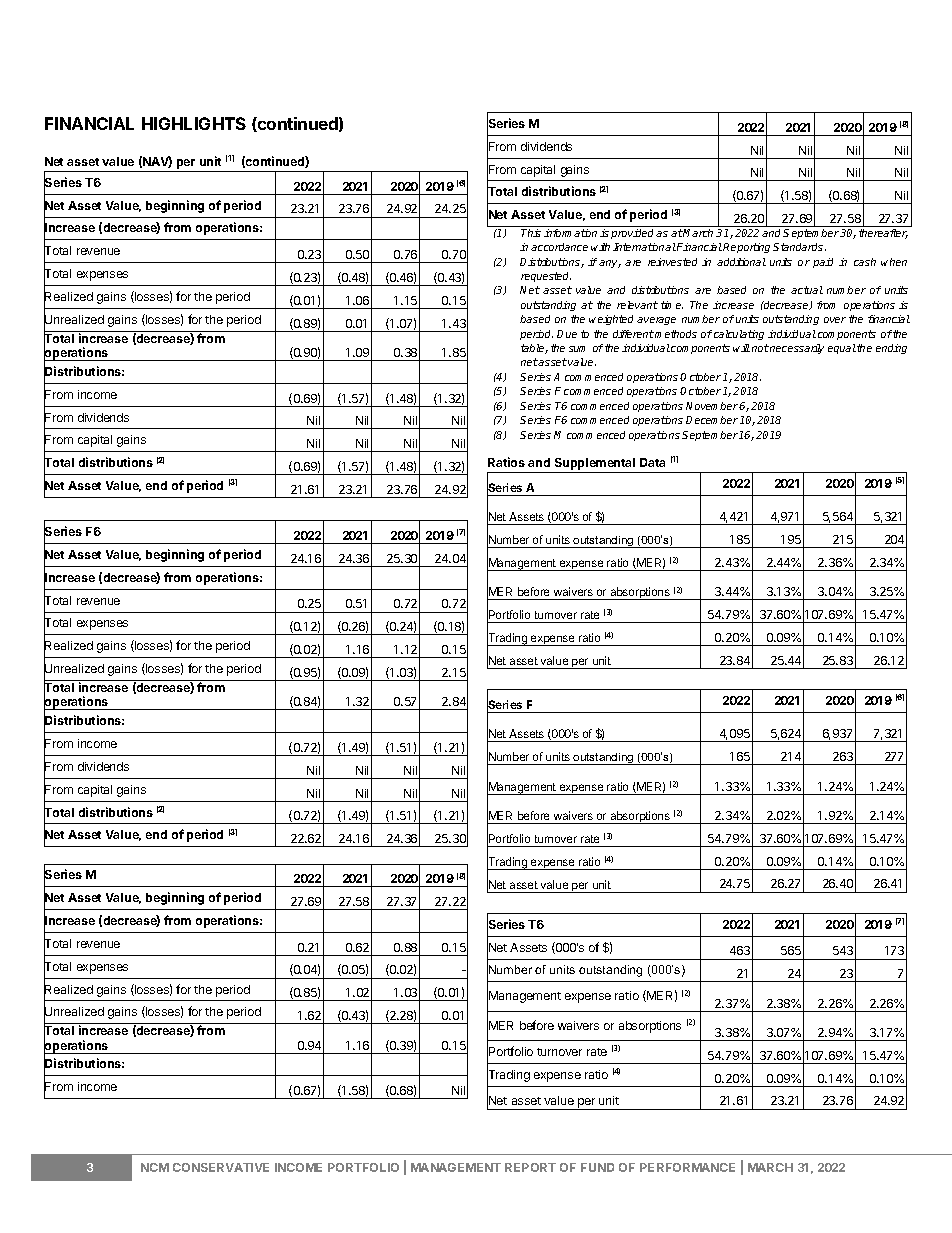 The width and height of the screenshot is (952, 1233). What do you see at coordinates (823, 263) in the screenshot?
I see `paid` at bounding box center [823, 263].
